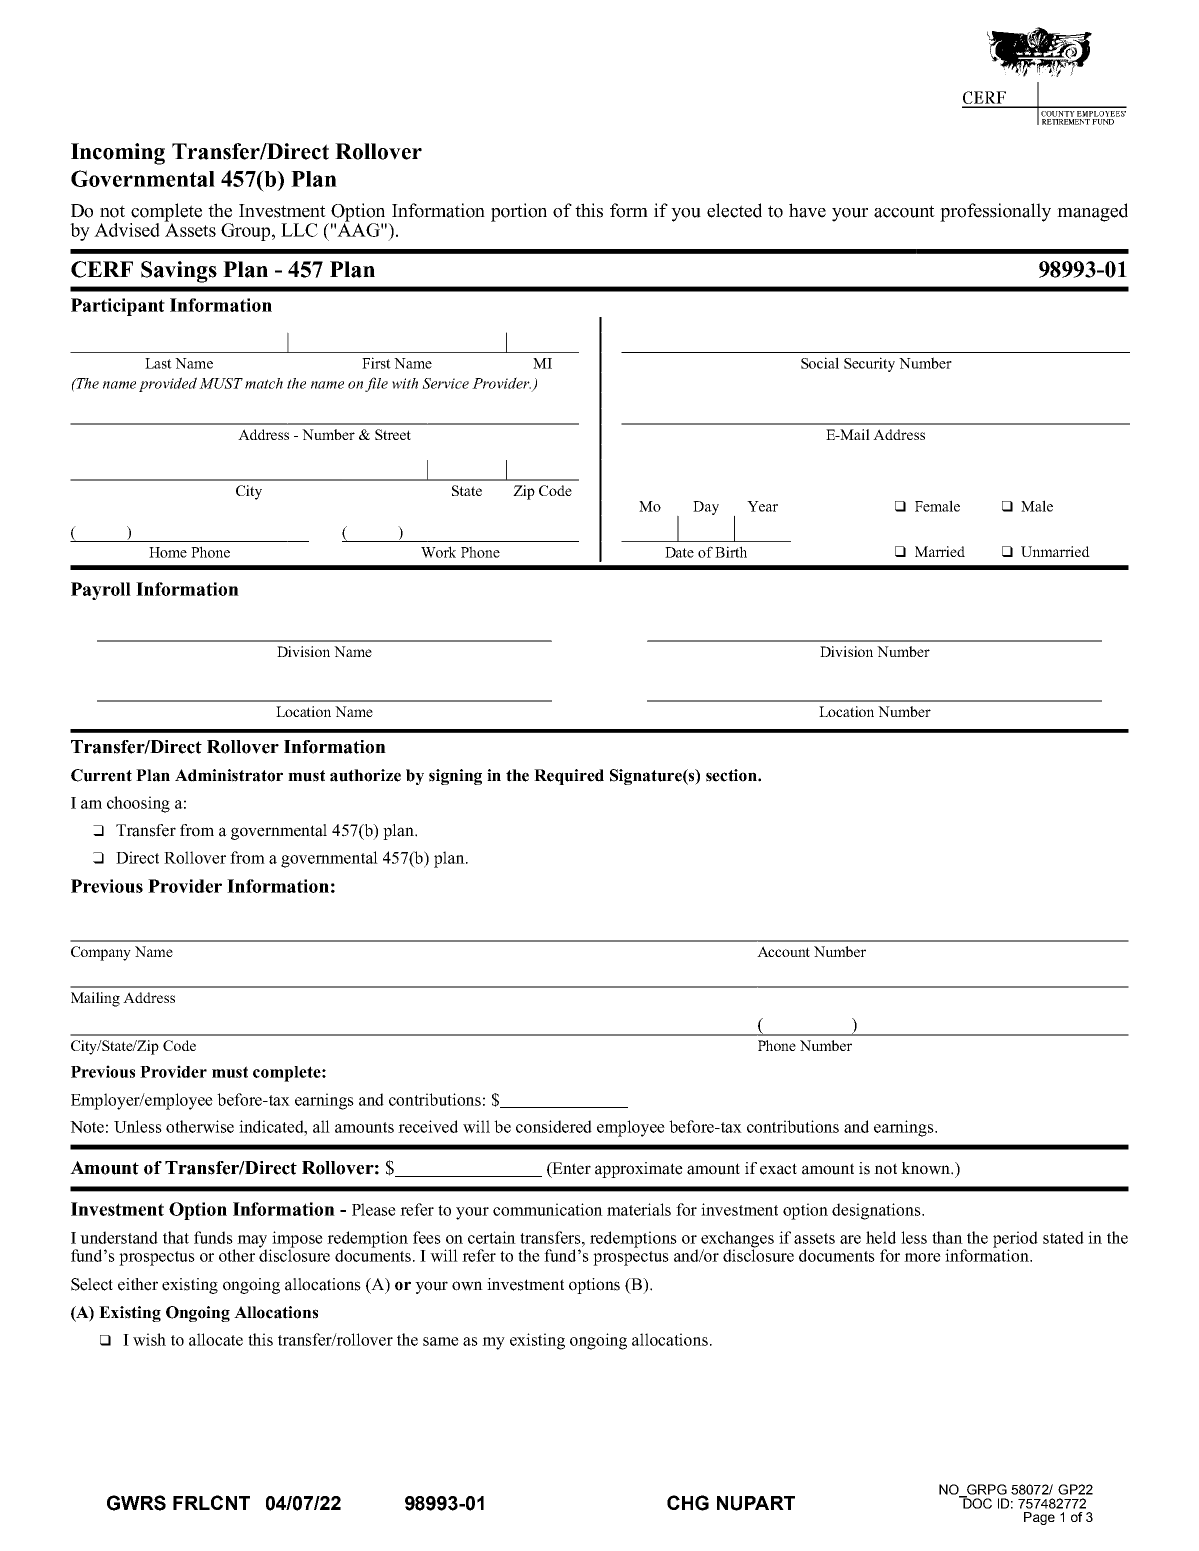 The image size is (1199, 1551). Describe the element at coordinates (216, 1339) in the screenshot. I see `allocate` at that location.
